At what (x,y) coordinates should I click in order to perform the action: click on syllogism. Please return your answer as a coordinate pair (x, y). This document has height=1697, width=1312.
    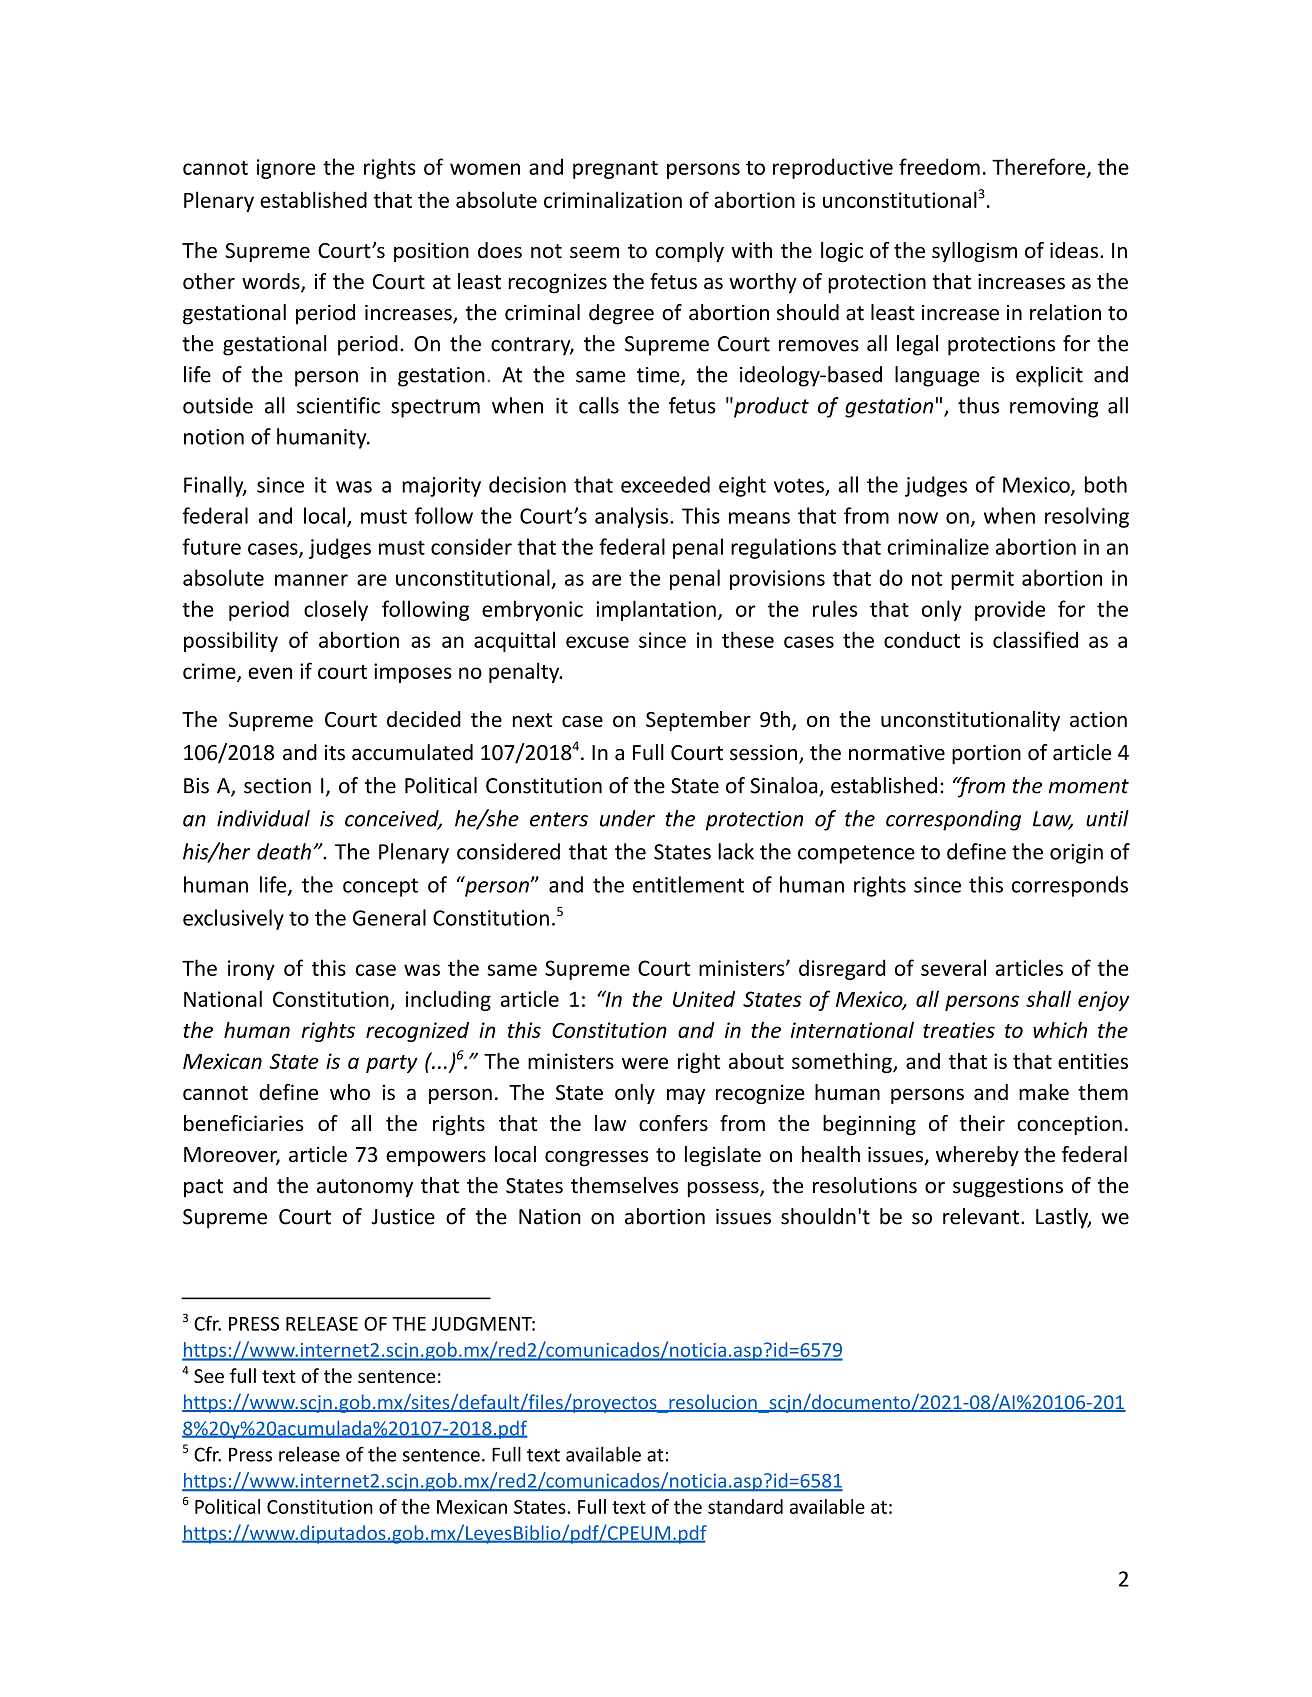
    Looking at the image, I should click on (974, 252).
